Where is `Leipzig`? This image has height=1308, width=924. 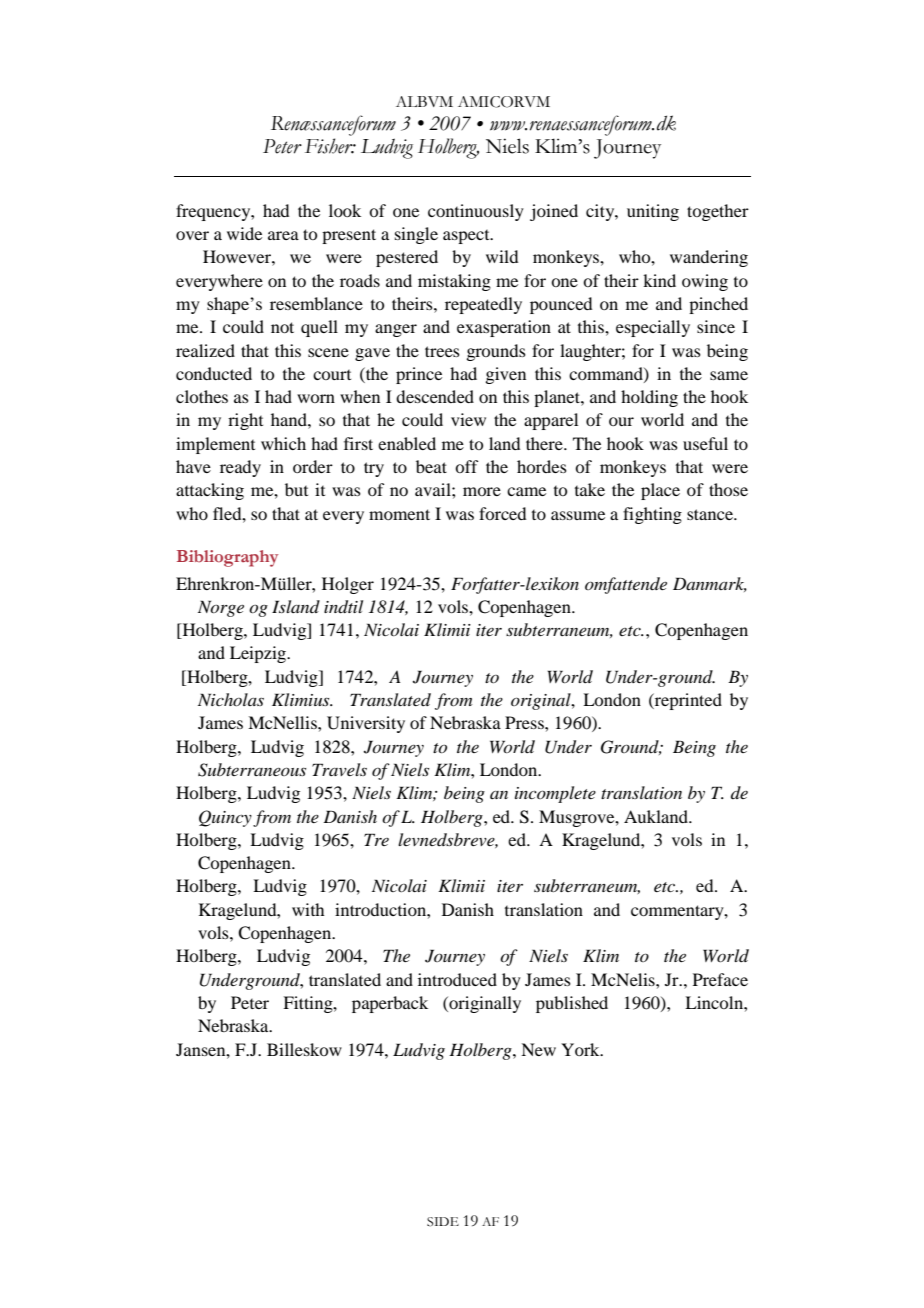 Leipzig is located at coordinates (259, 654).
